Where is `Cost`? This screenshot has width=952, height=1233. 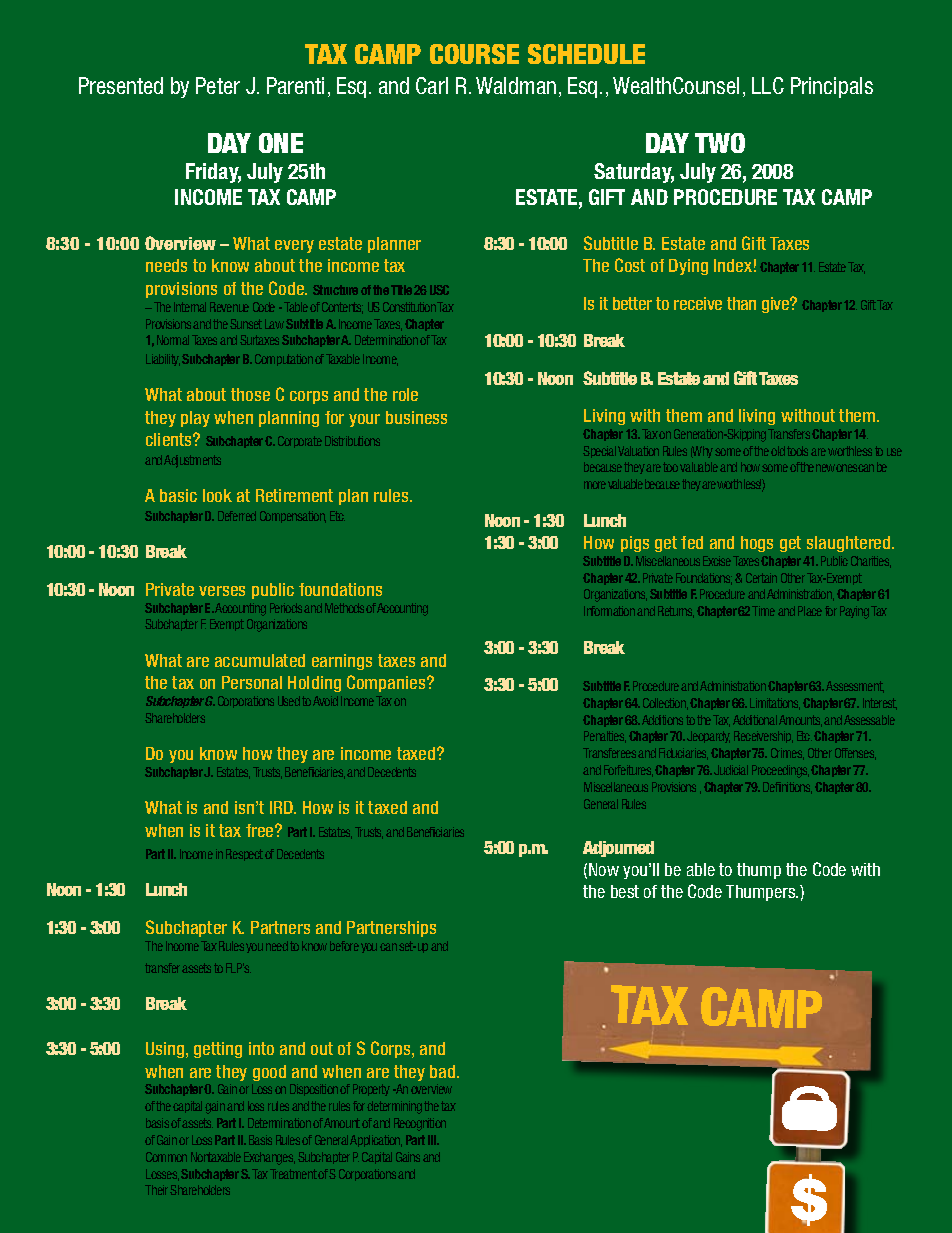 Cost is located at coordinates (630, 265).
